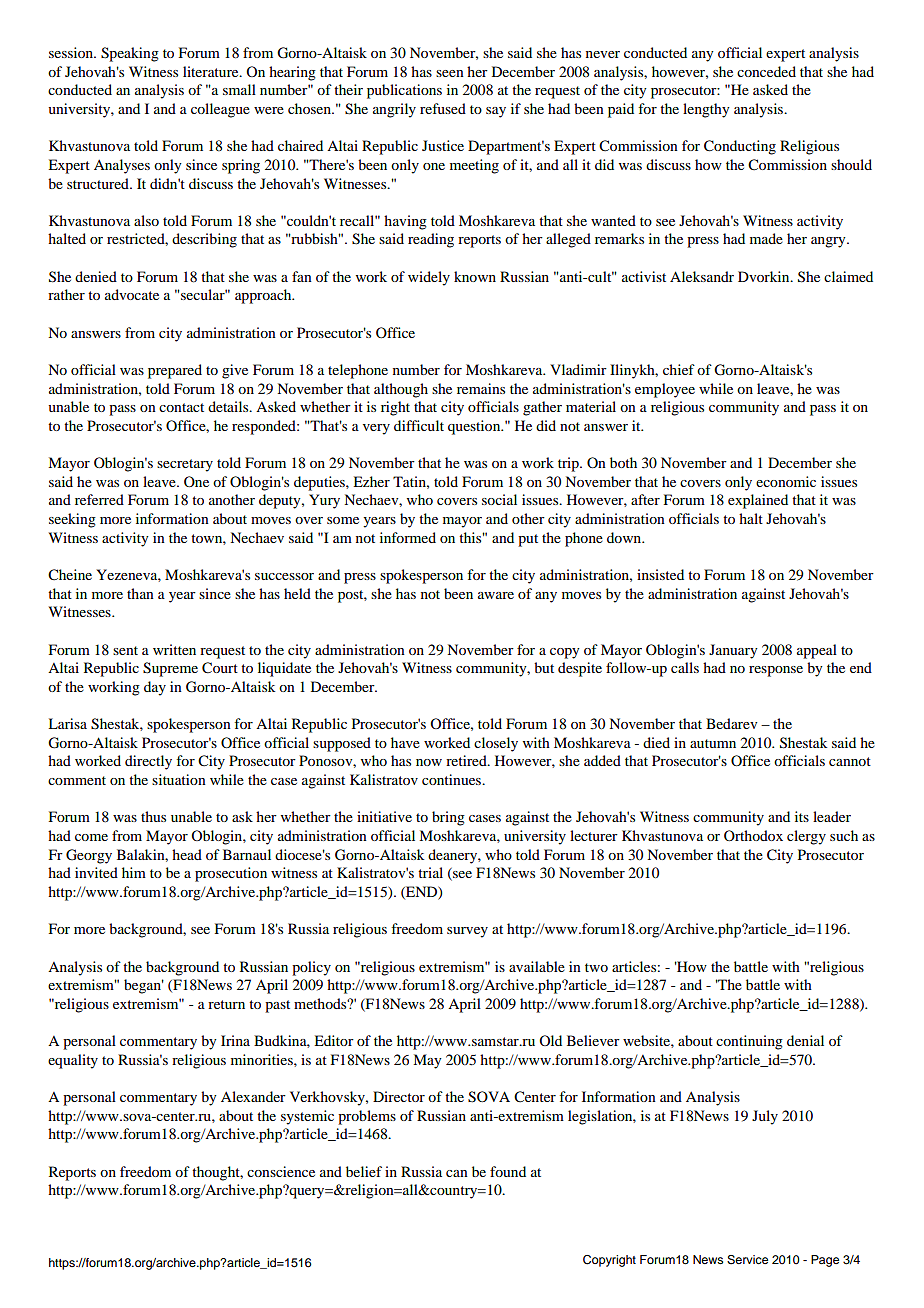 The height and width of the image is (1308, 924). I want to click on return, so click(226, 1004).
